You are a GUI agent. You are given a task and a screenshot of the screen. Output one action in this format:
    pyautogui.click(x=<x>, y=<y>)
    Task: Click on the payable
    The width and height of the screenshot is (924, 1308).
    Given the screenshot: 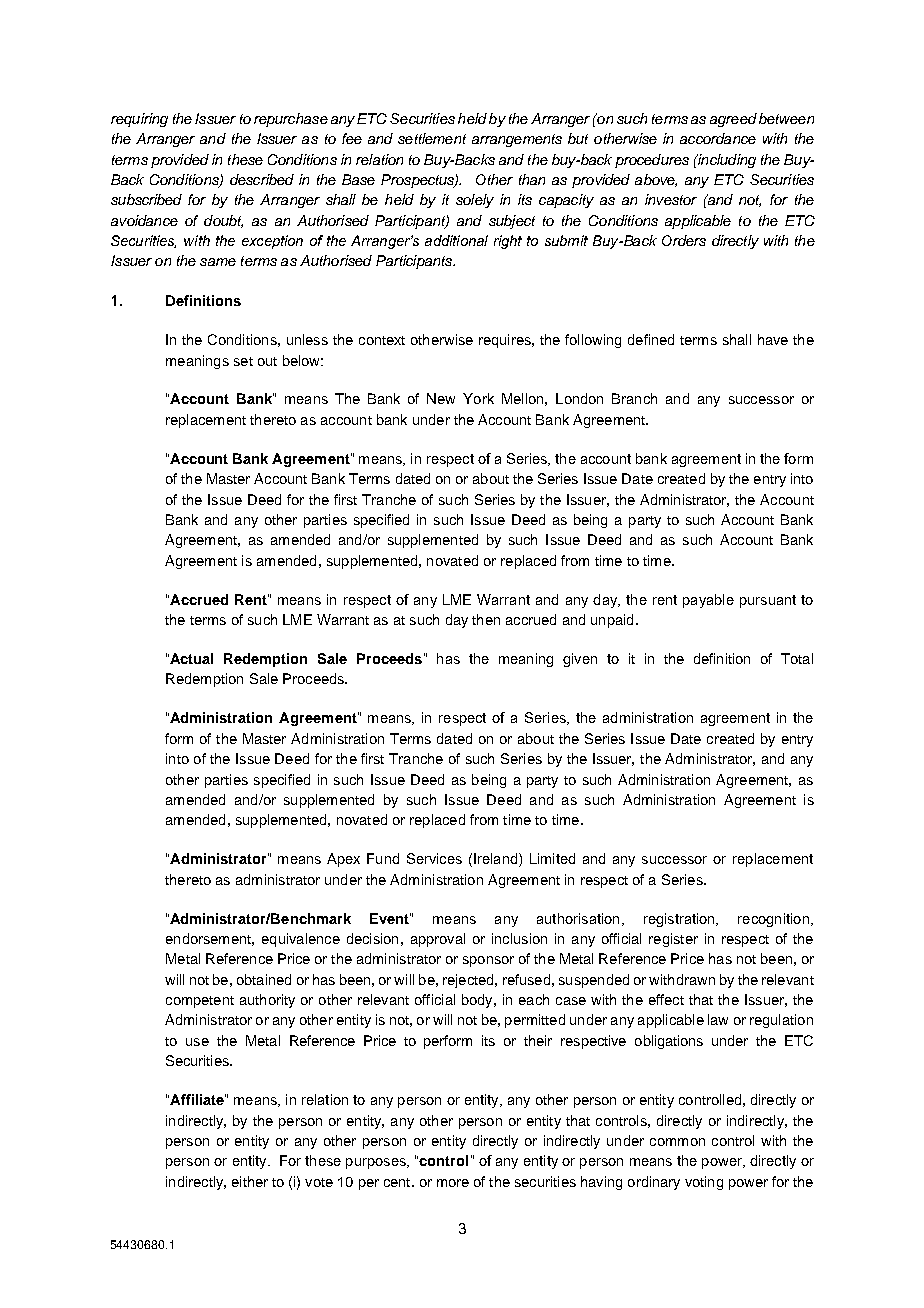 What is the action you would take?
    pyautogui.click(x=708, y=601)
